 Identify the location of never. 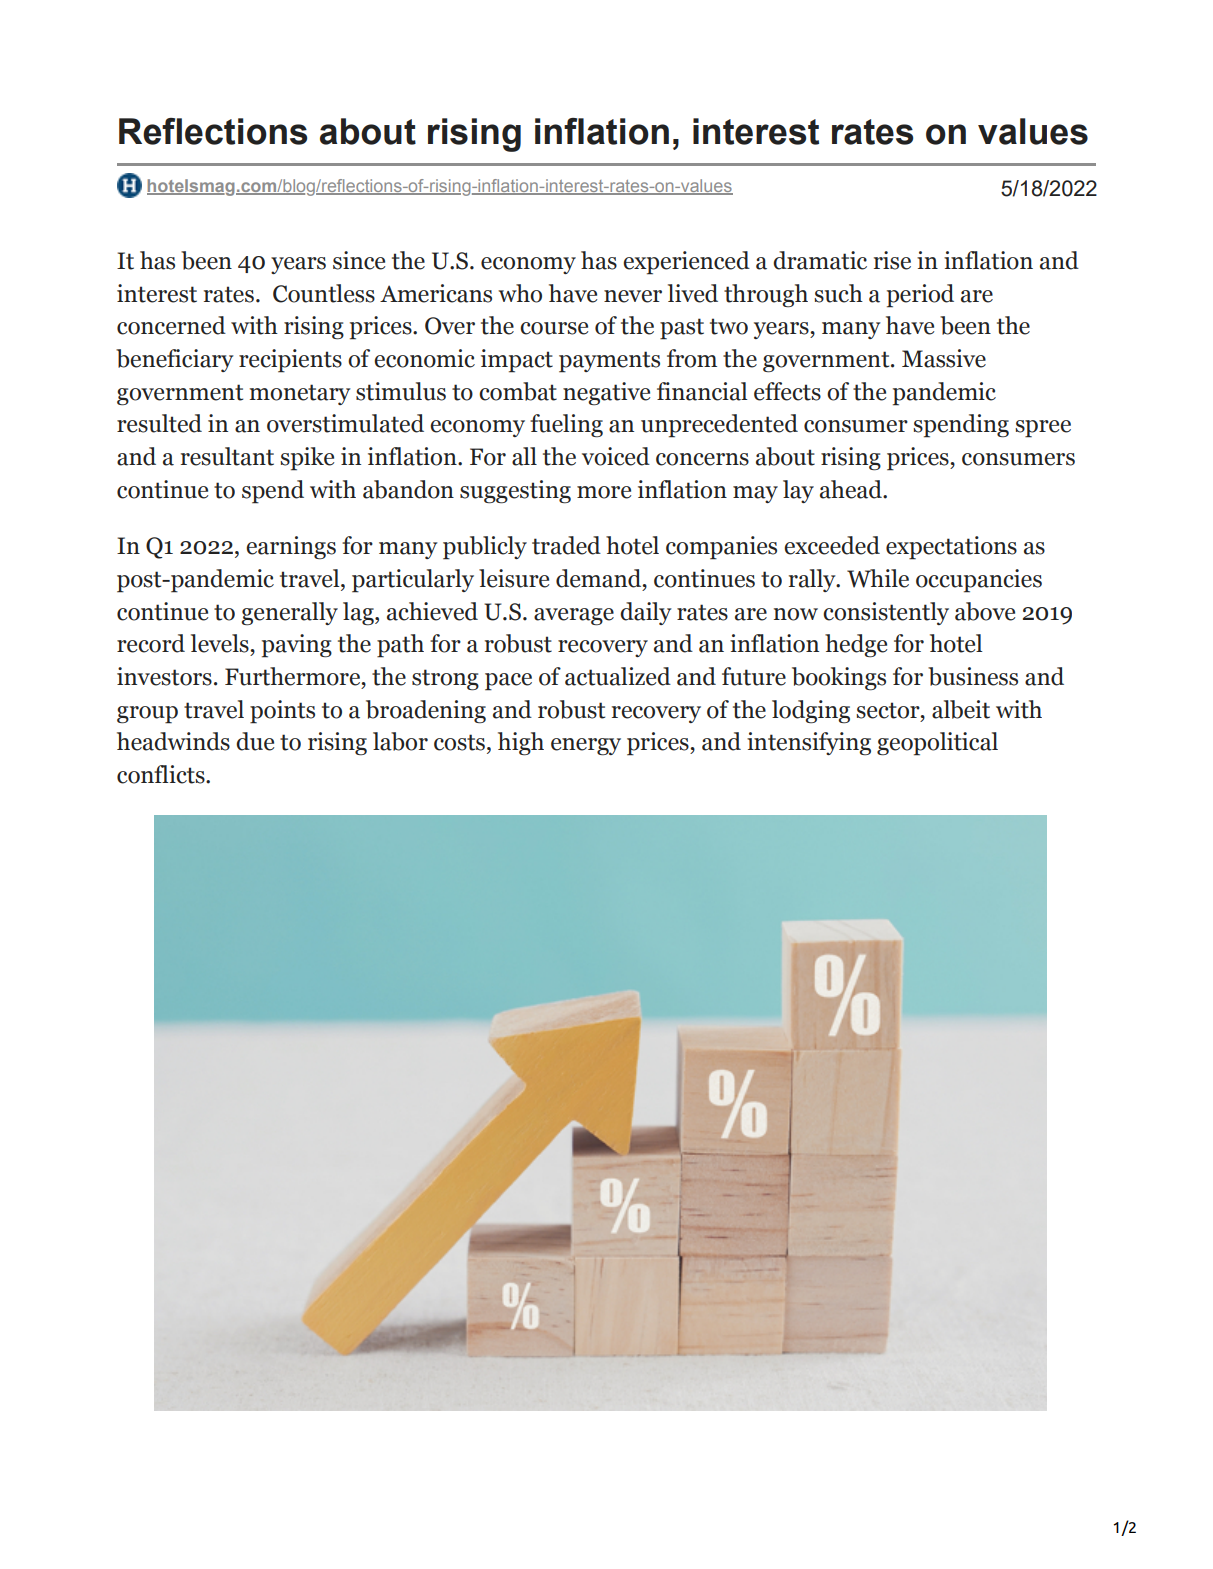
(633, 296).
